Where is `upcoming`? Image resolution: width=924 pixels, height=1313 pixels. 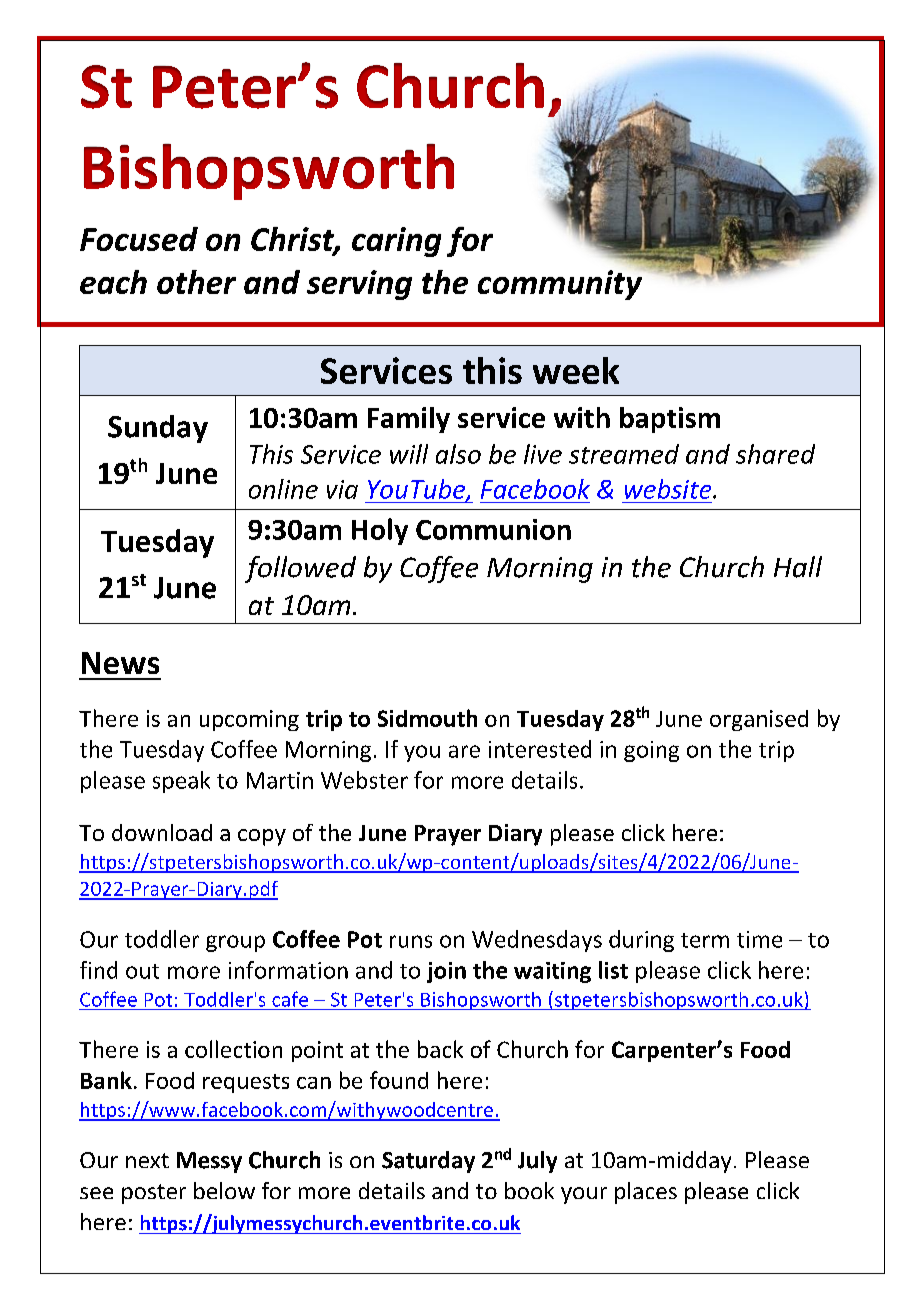
upcoming is located at coordinates (249, 720).
